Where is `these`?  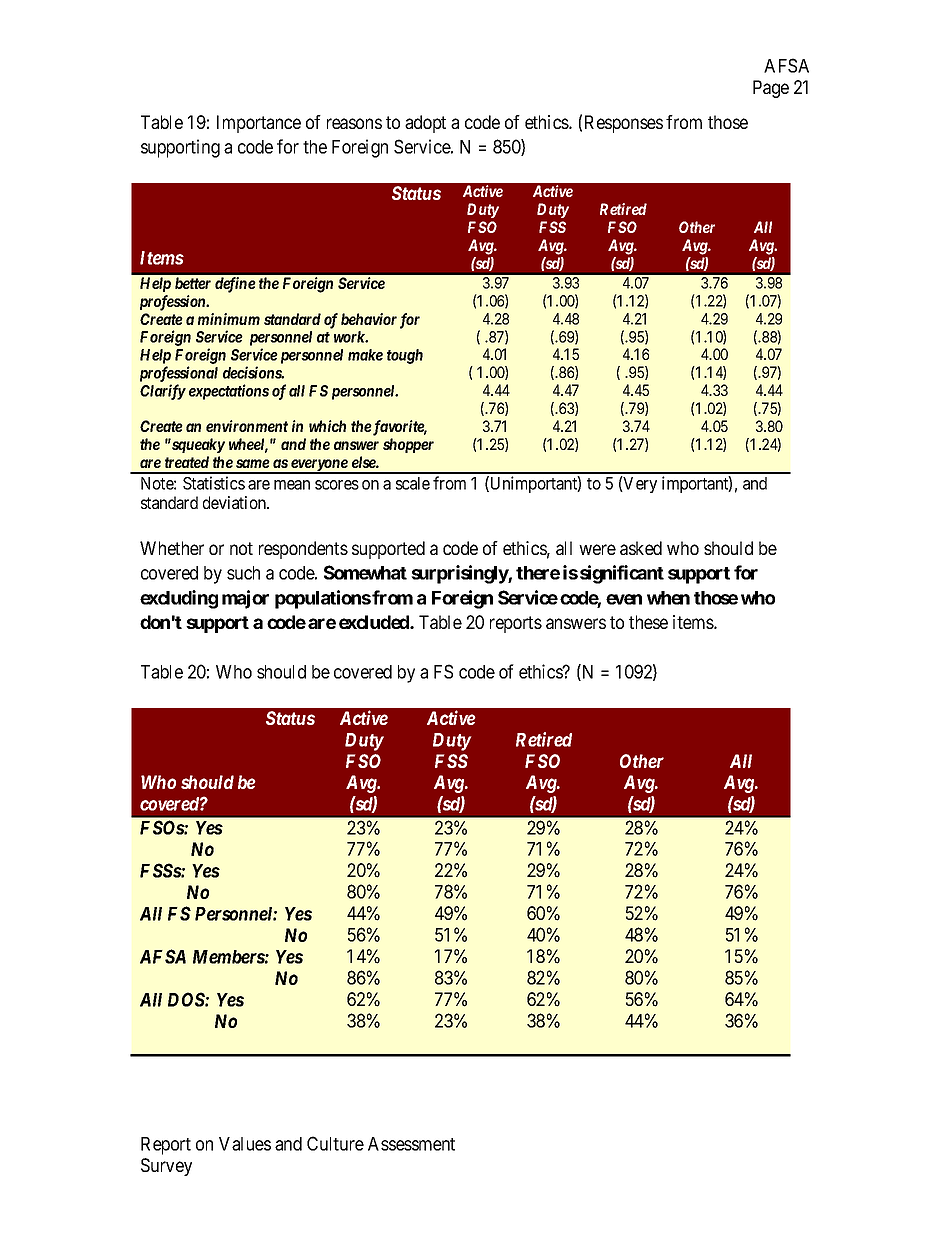
these is located at coordinates (648, 622).
